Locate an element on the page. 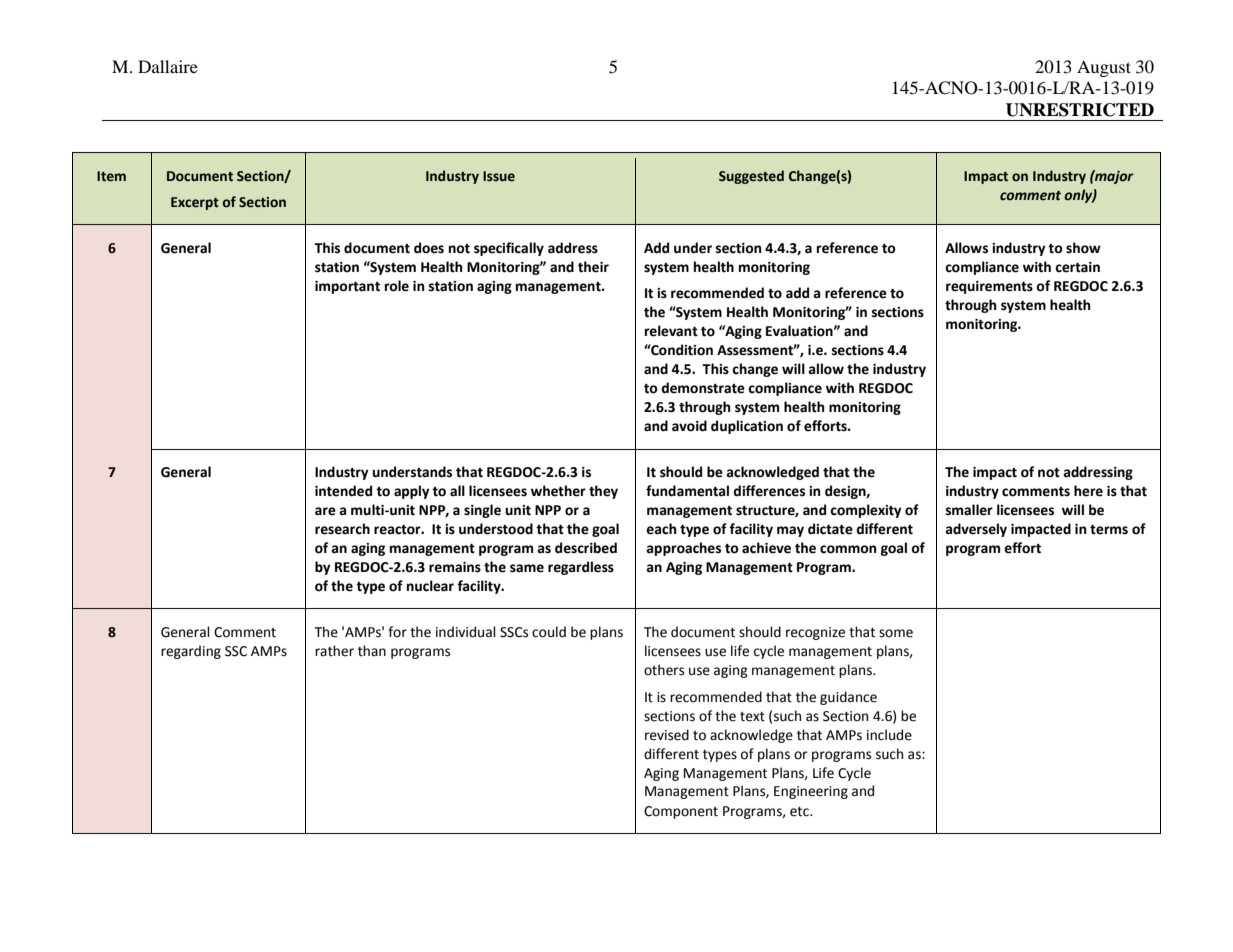  adversely is located at coordinates (976, 530).
